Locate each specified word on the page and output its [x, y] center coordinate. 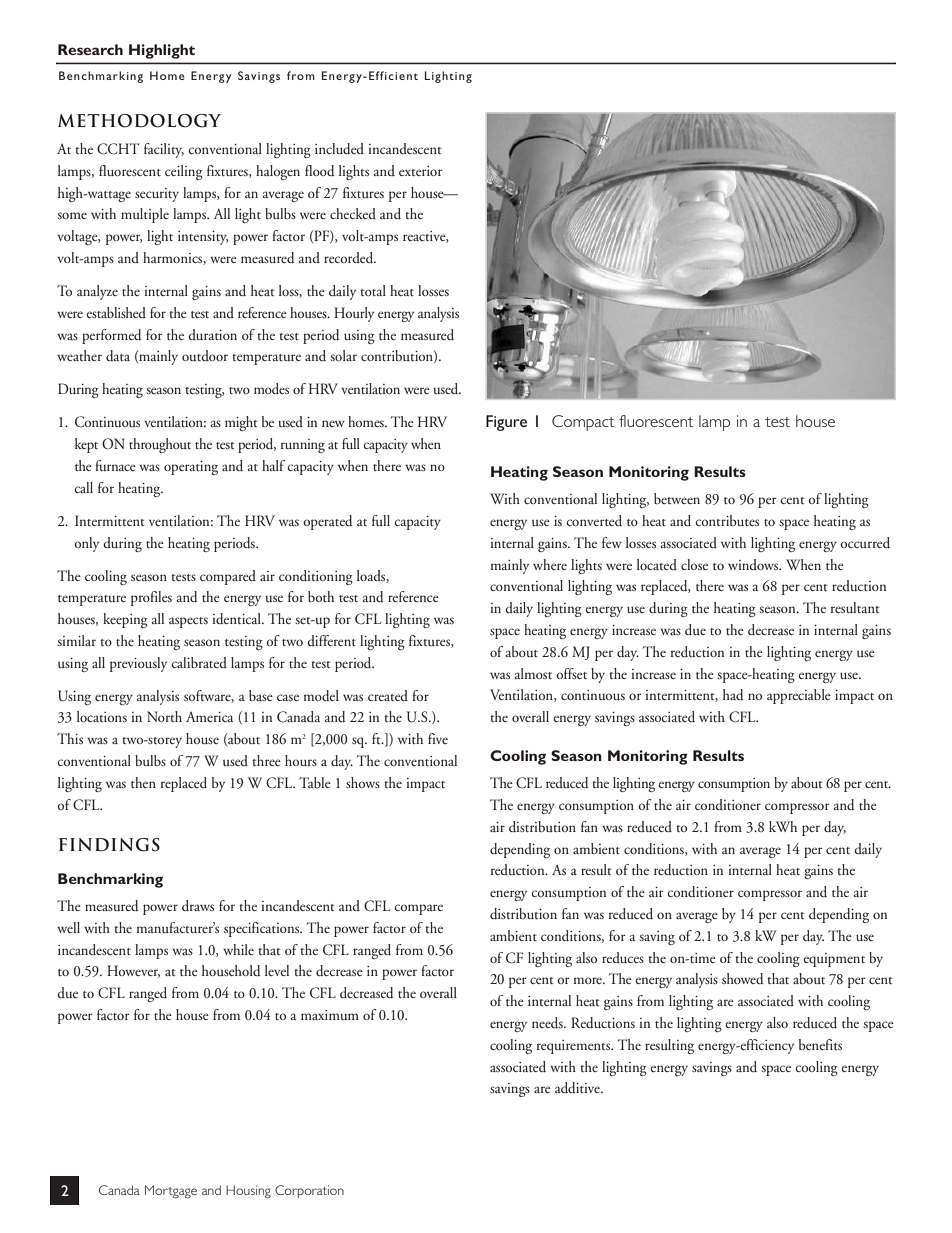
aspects [188, 622]
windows [754, 564]
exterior [421, 171]
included [339, 149]
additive [578, 1088]
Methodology [139, 121]
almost [533, 673]
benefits [820, 1044]
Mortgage [171, 1192]
